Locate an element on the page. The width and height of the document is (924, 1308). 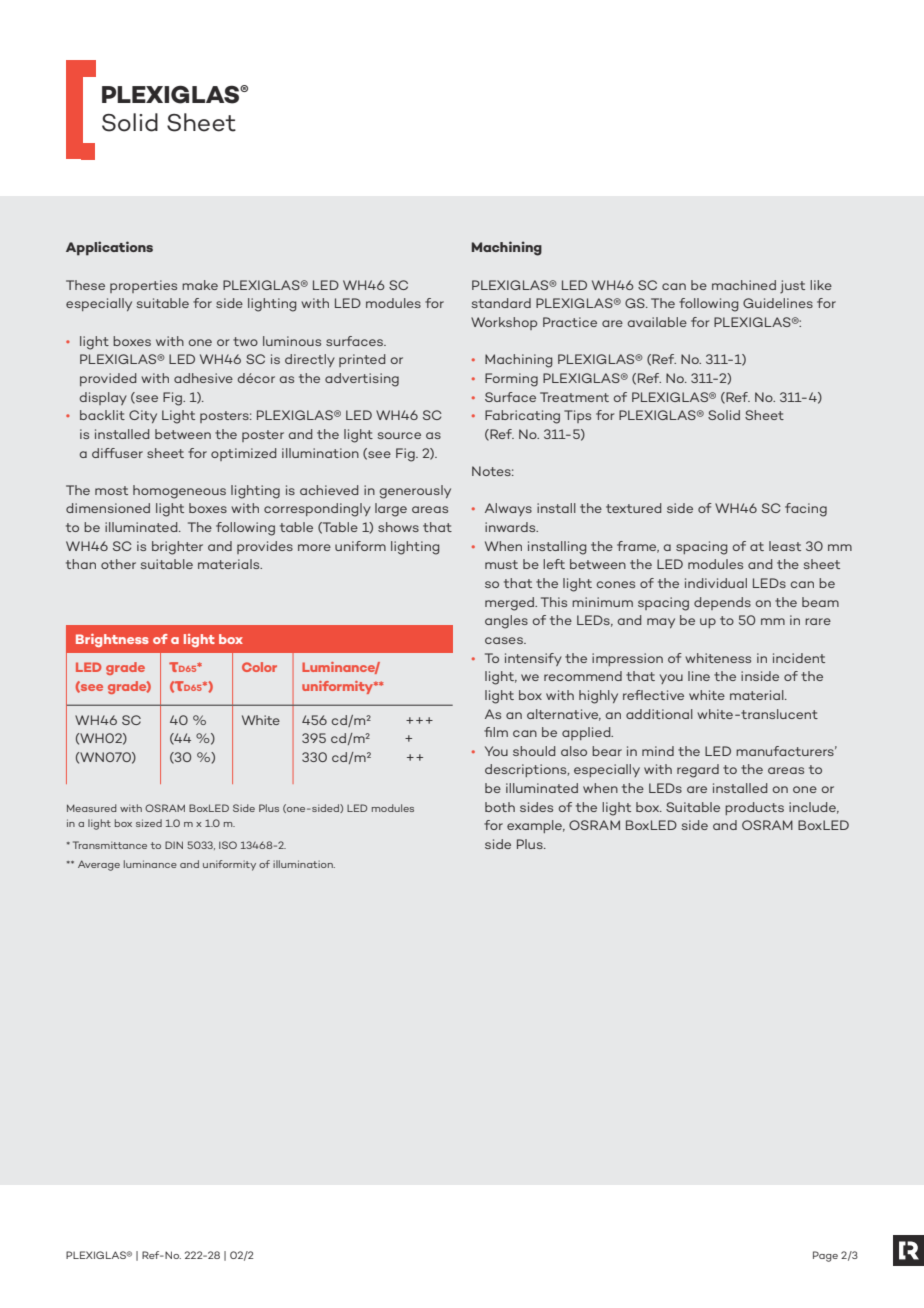
generously is located at coordinates (415, 492).
